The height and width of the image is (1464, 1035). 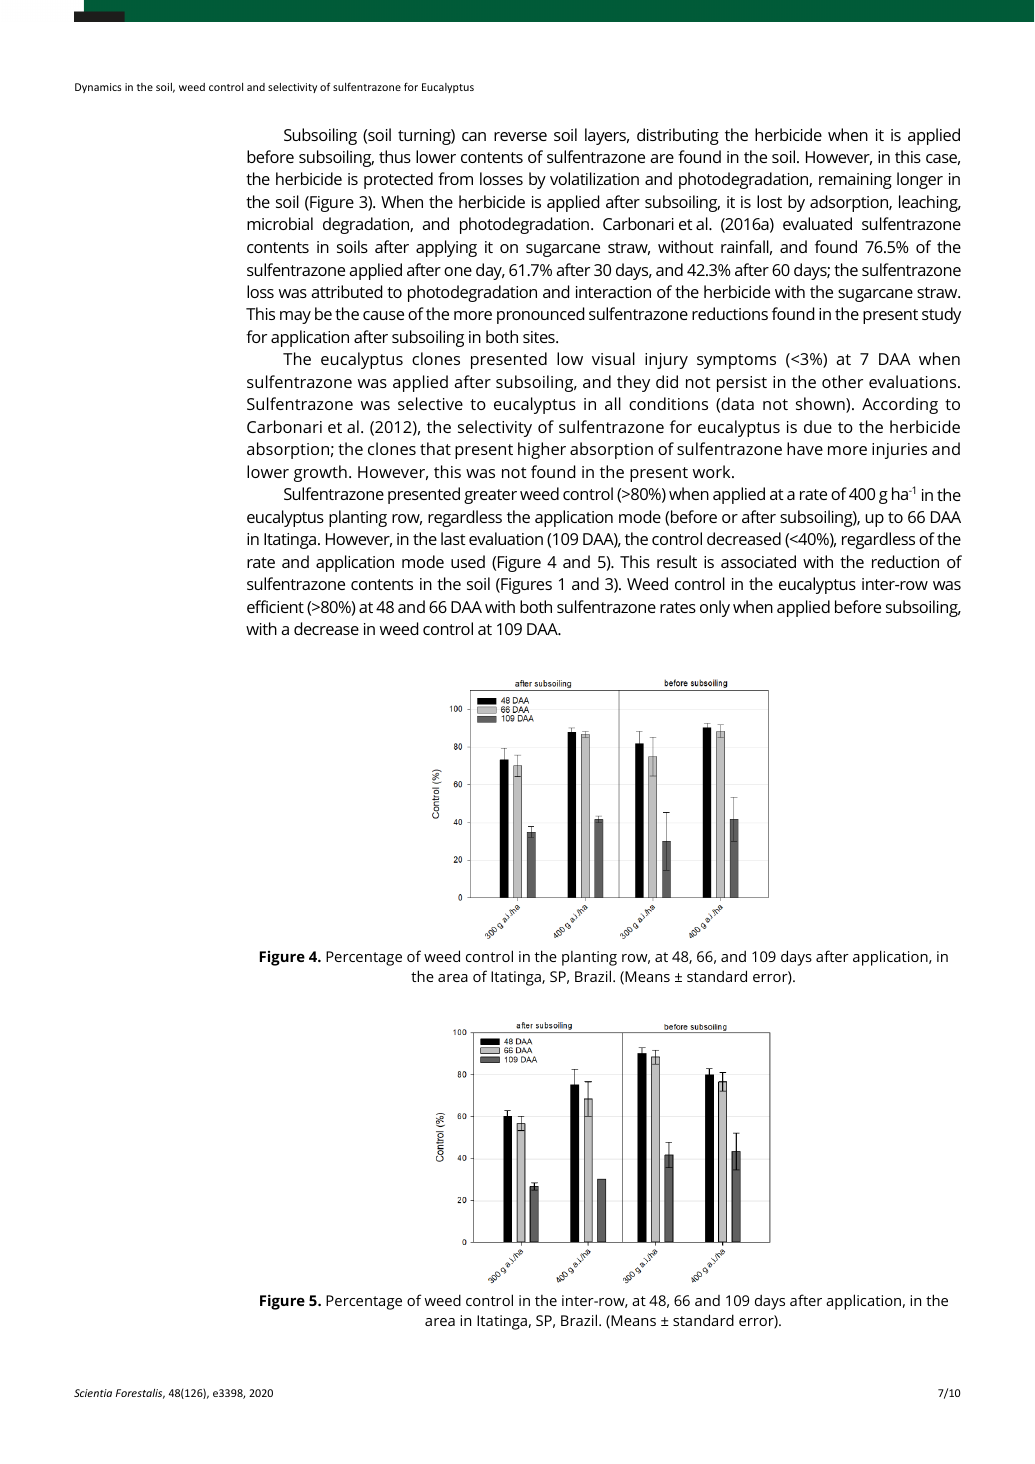 I want to click on reverse, so click(x=520, y=136).
